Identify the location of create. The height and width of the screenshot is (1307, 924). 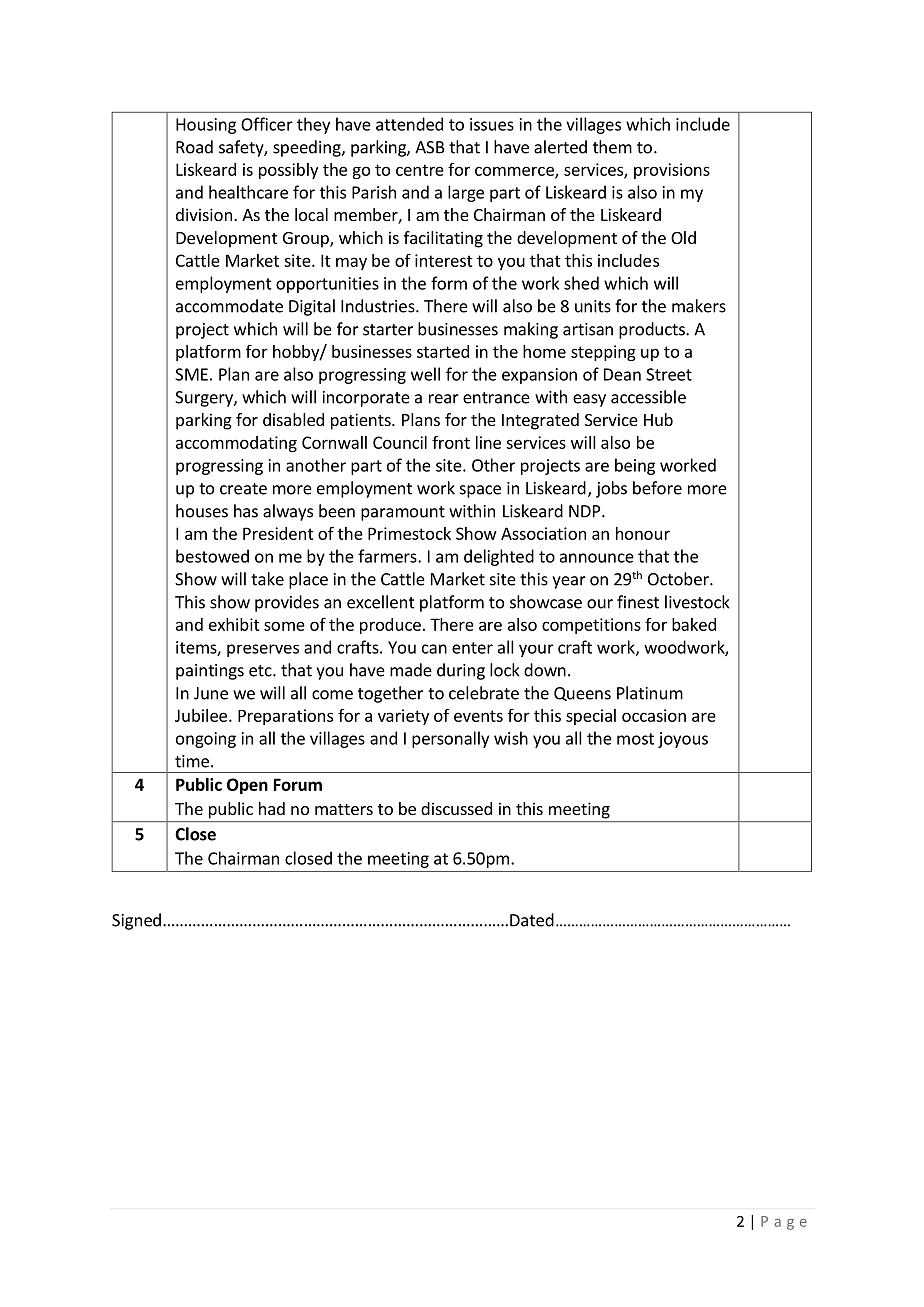
(243, 489).
